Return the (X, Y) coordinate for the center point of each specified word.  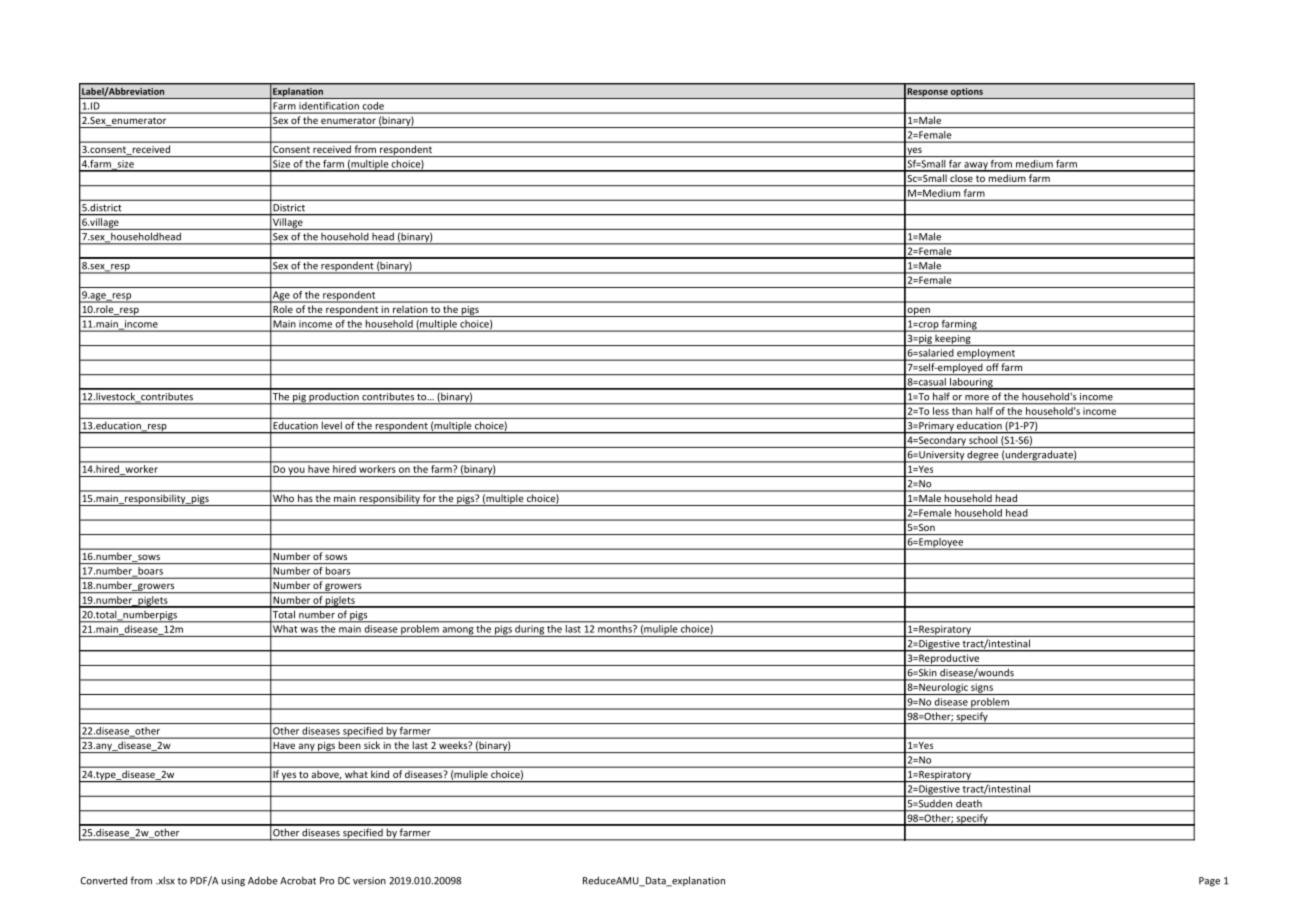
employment (986, 355)
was (309, 630)
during (529, 629)
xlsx (165, 880)
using (233, 882)
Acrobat (298, 880)
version (369, 881)
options (967, 93)
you (296, 472)
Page (1209, 882)
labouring (971, 384)
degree (983, 456)
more (977, 398)
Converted (103, 880)
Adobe (262, 880)
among (457, 632)
